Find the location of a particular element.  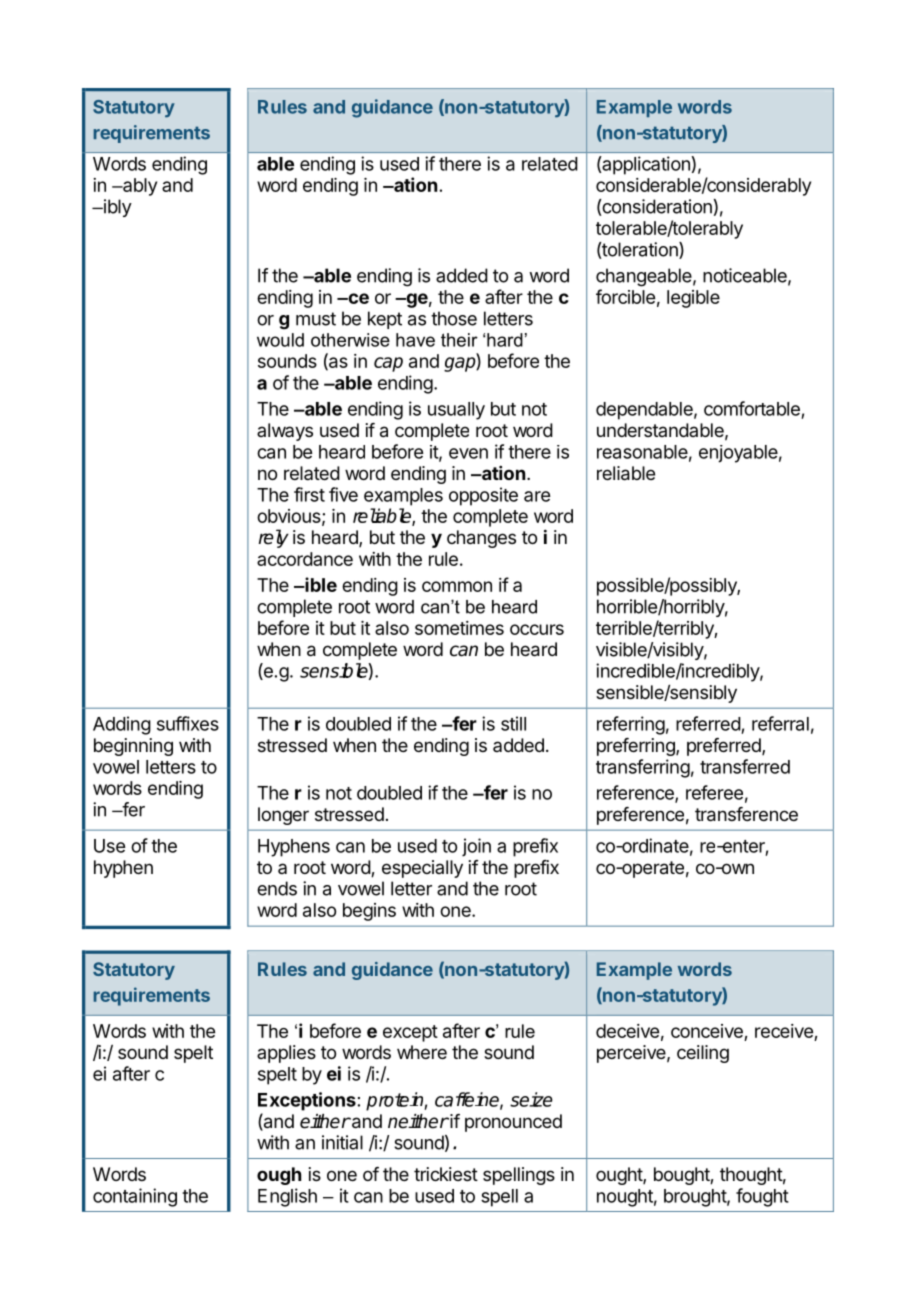

transference is located at coordinates (746, 814).
